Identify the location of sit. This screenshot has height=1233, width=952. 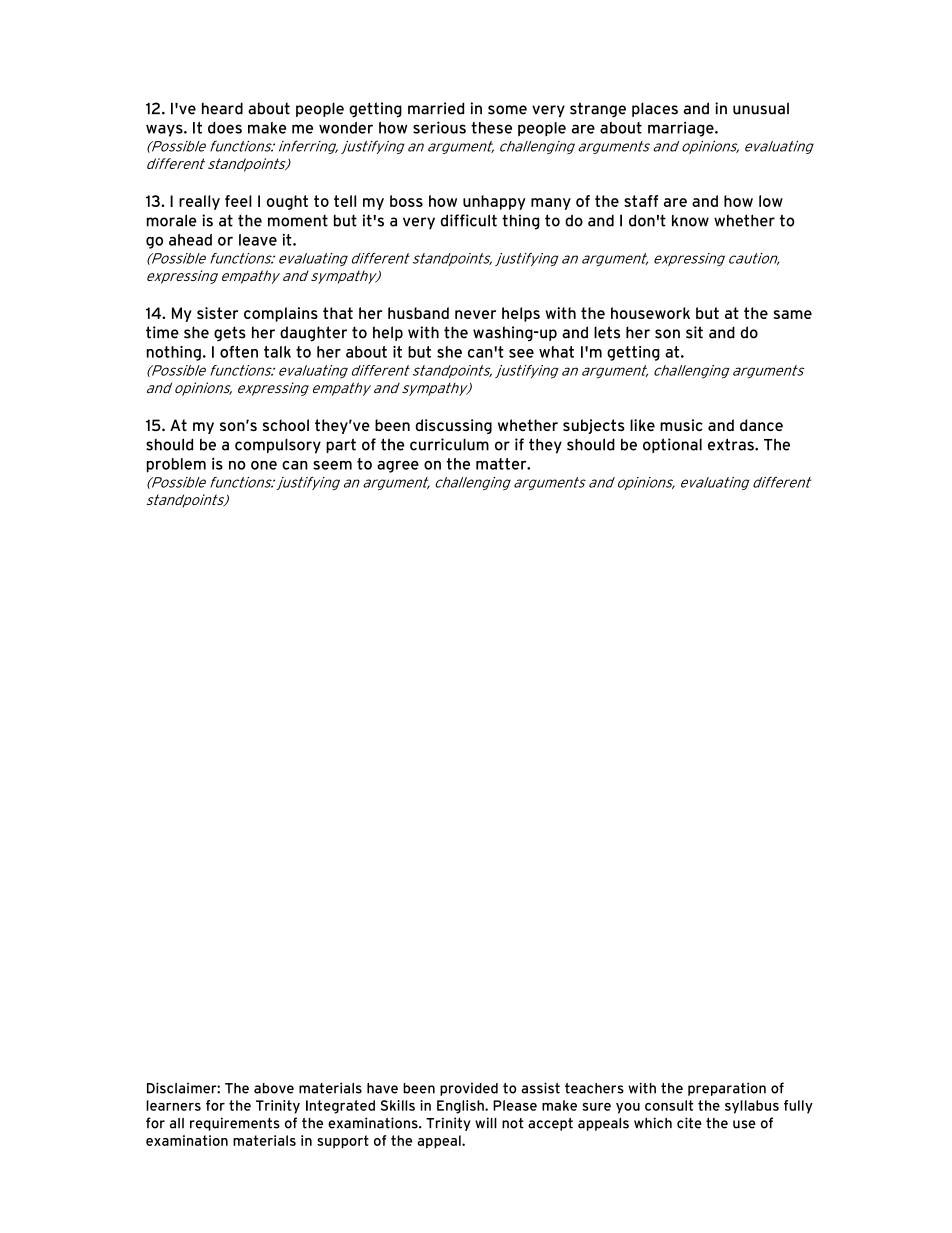
(694, 332).
